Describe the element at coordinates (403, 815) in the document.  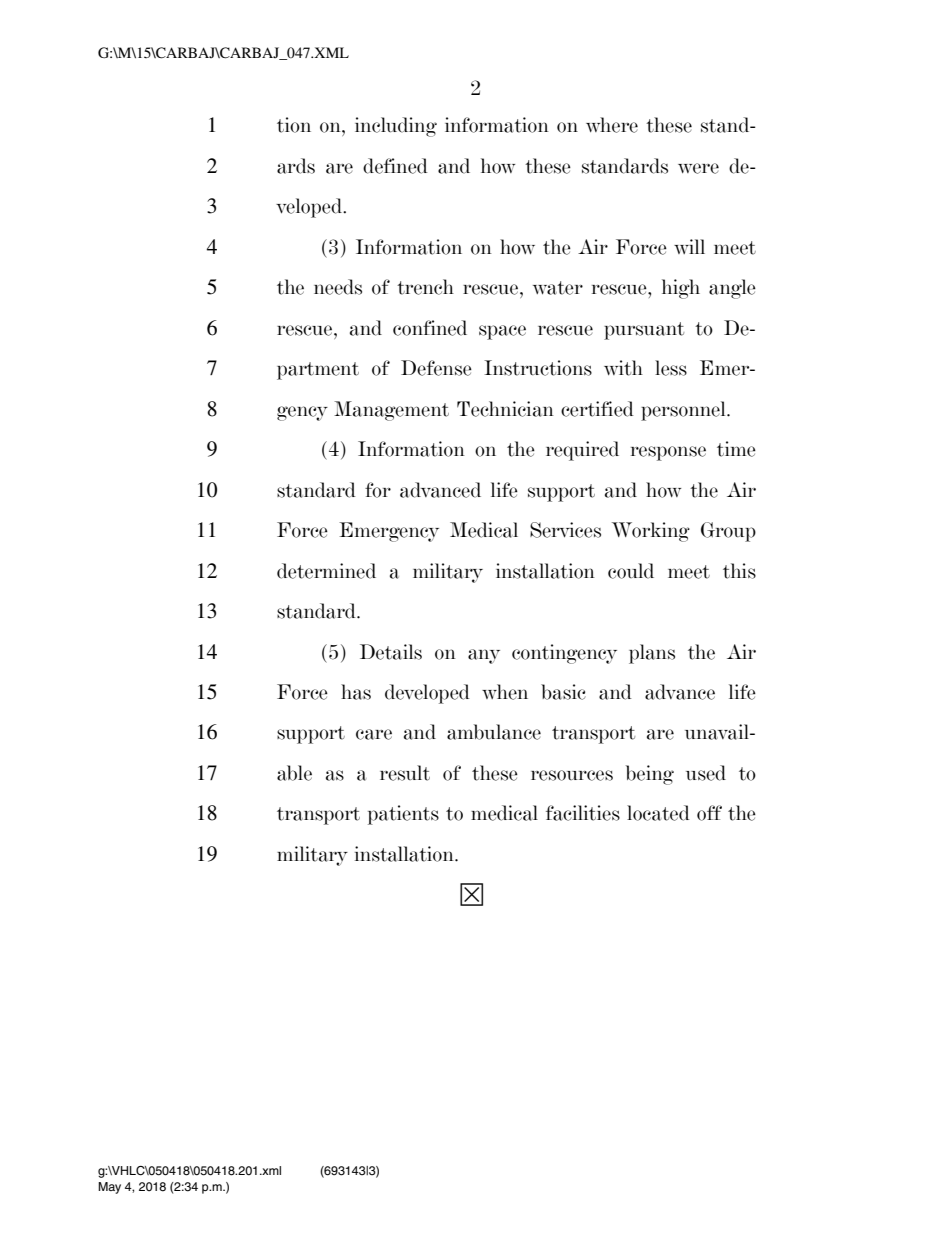
I see `patients` at that location.
